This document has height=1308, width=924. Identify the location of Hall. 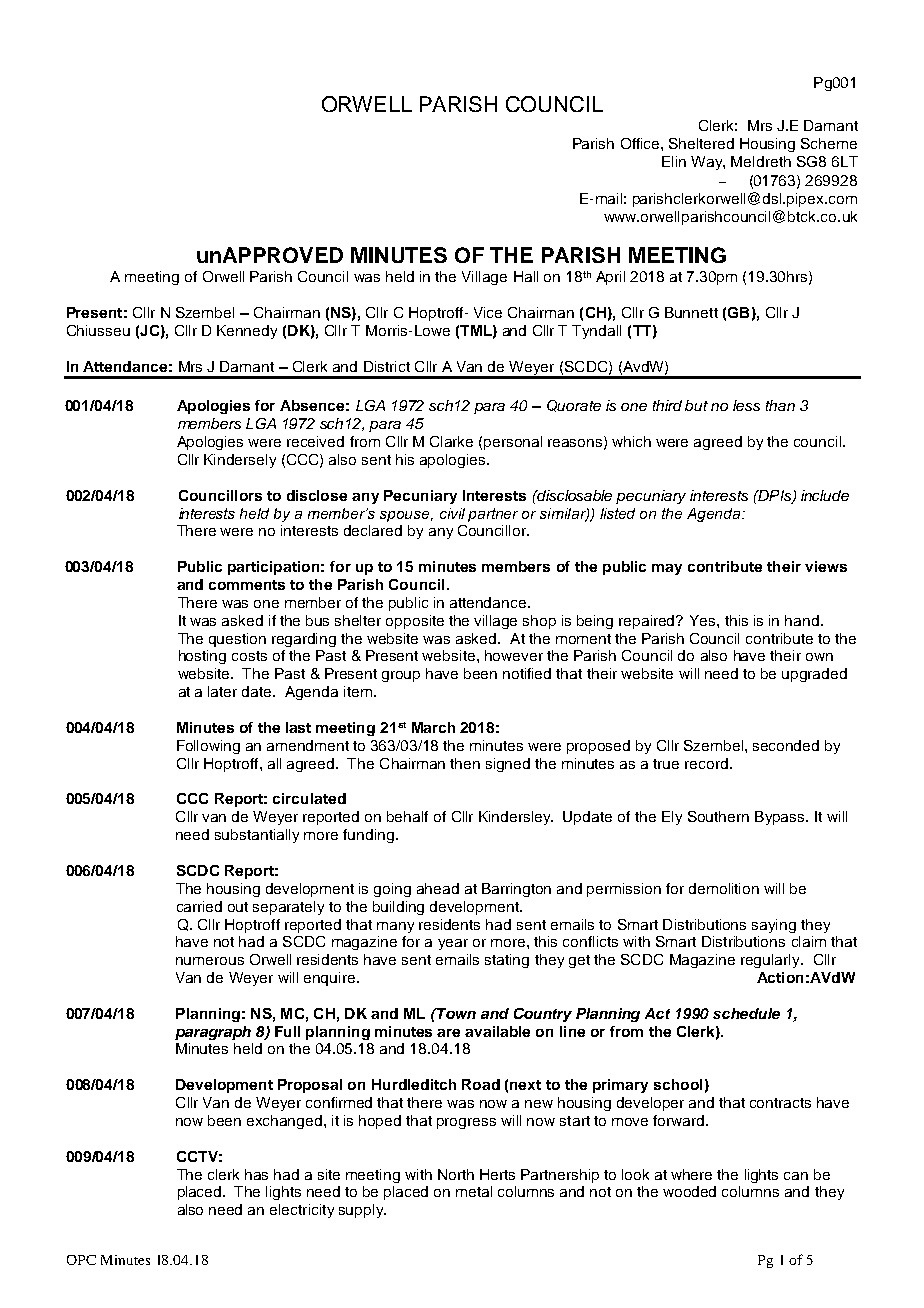
(526, 276).
